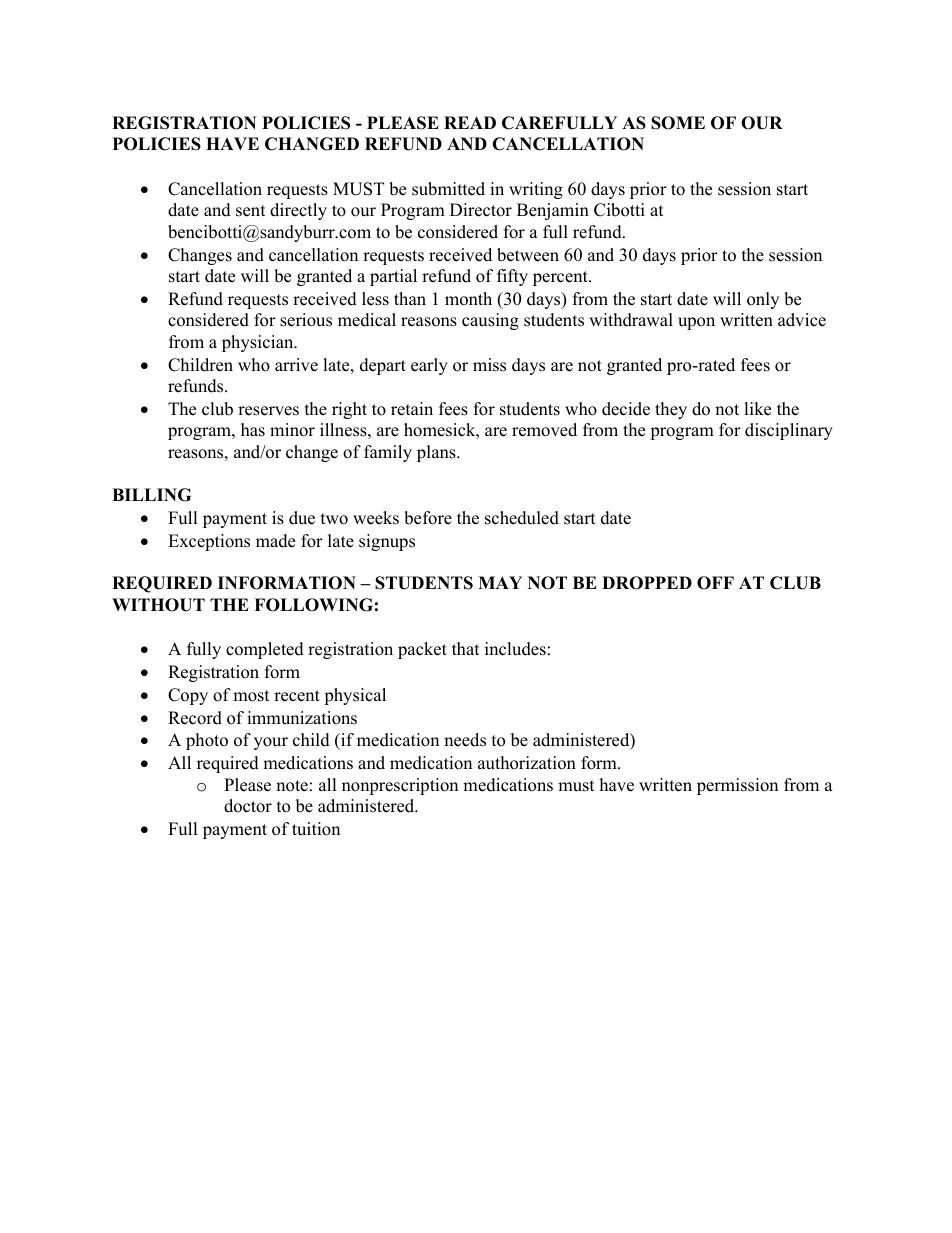  Describe the element at coordinates (678, 123) in the screenshot. I see `SOME` at that location.
